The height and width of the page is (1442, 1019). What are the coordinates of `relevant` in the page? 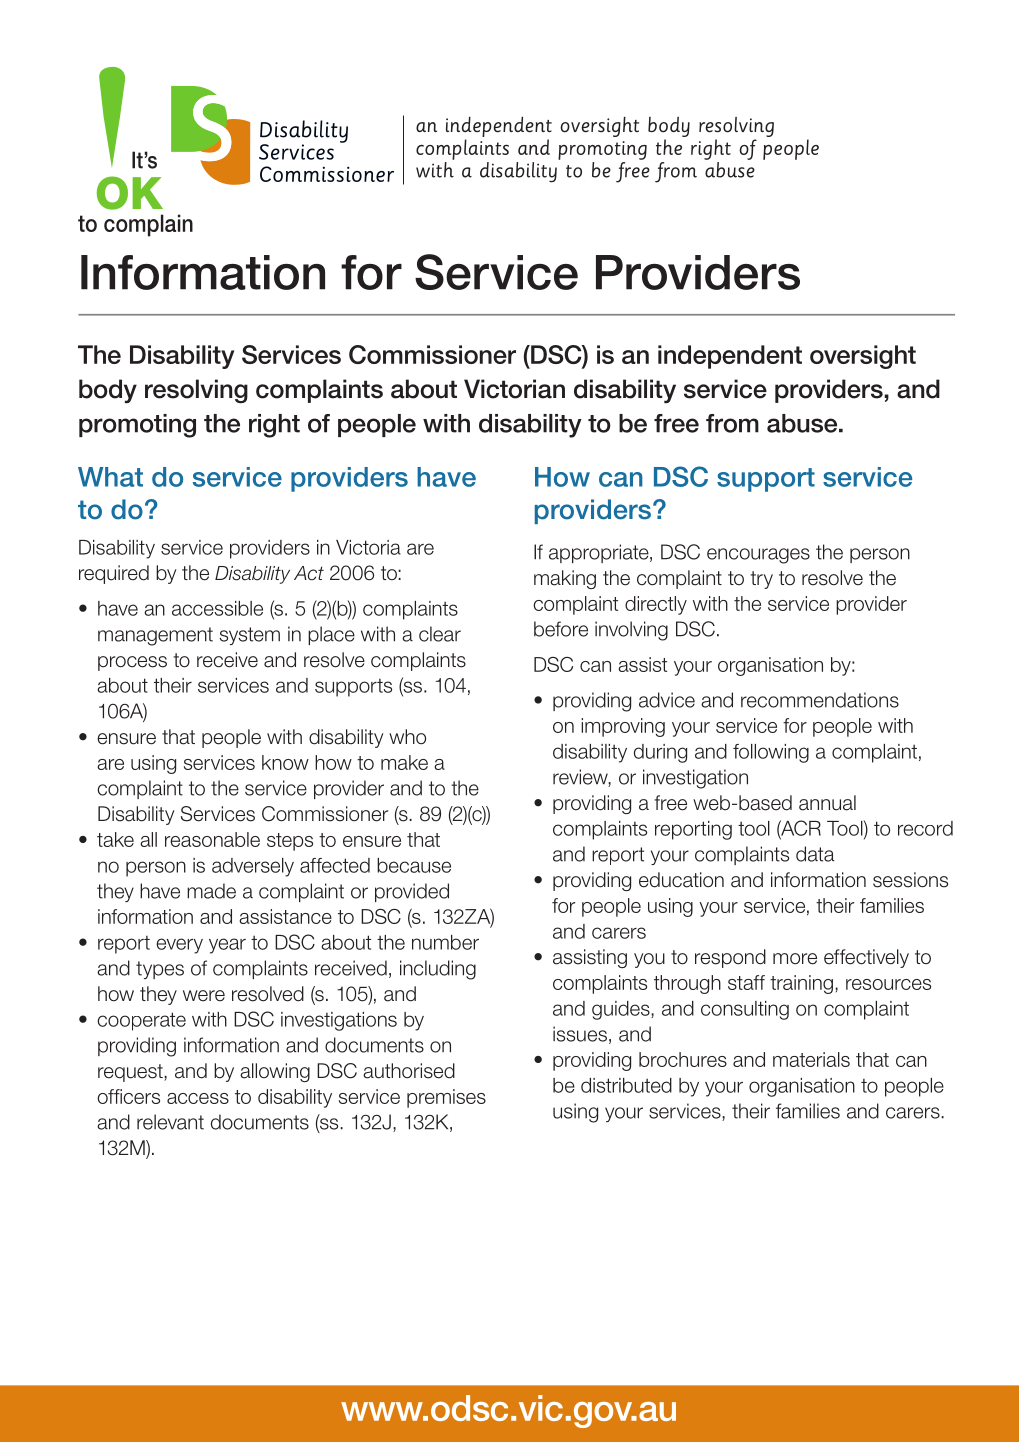 It's located at (170, 1122).
